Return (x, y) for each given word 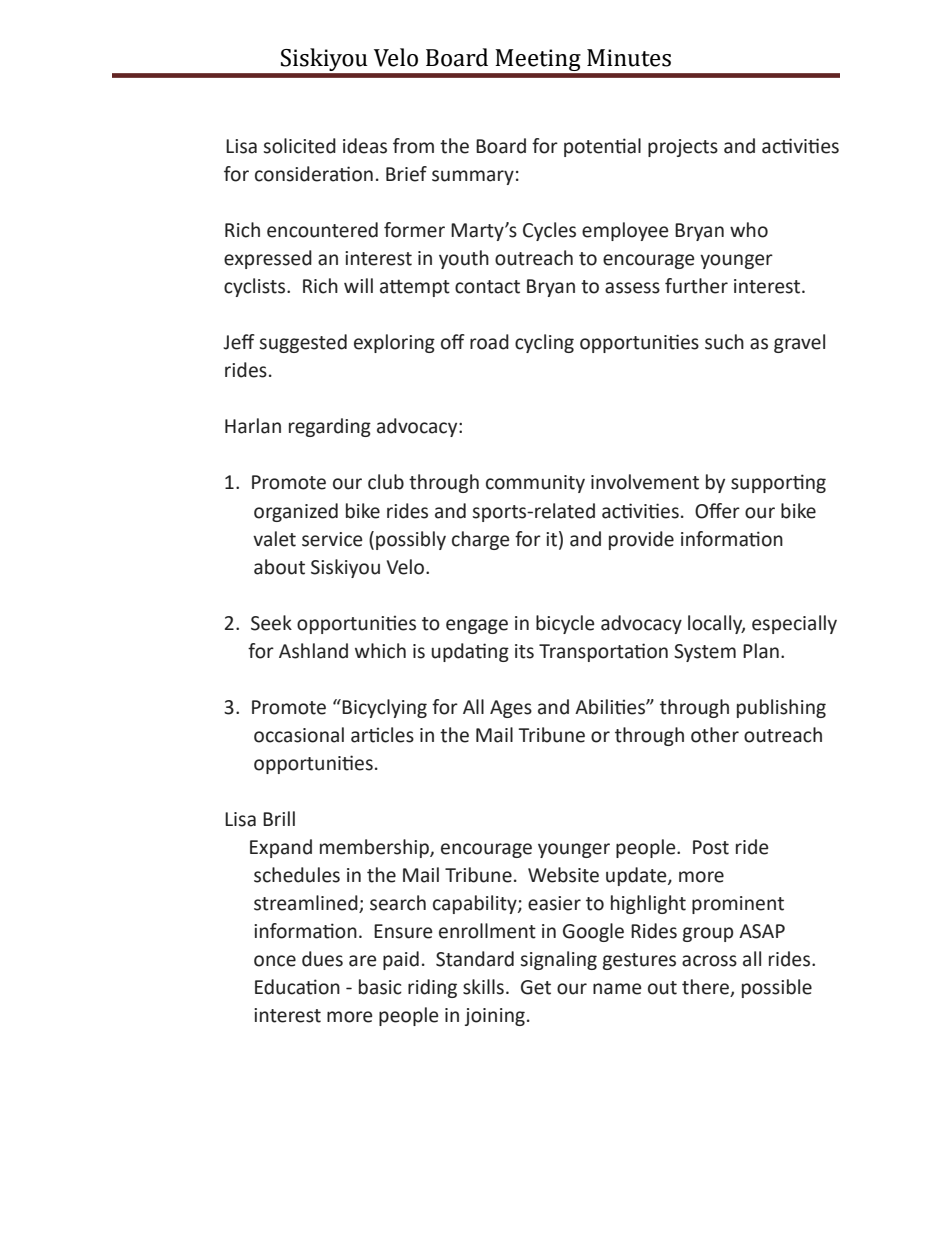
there (706, 988)
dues (322, 959)
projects (683, 148)
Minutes (629, 58)
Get (536, 987)
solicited (299, 146)
